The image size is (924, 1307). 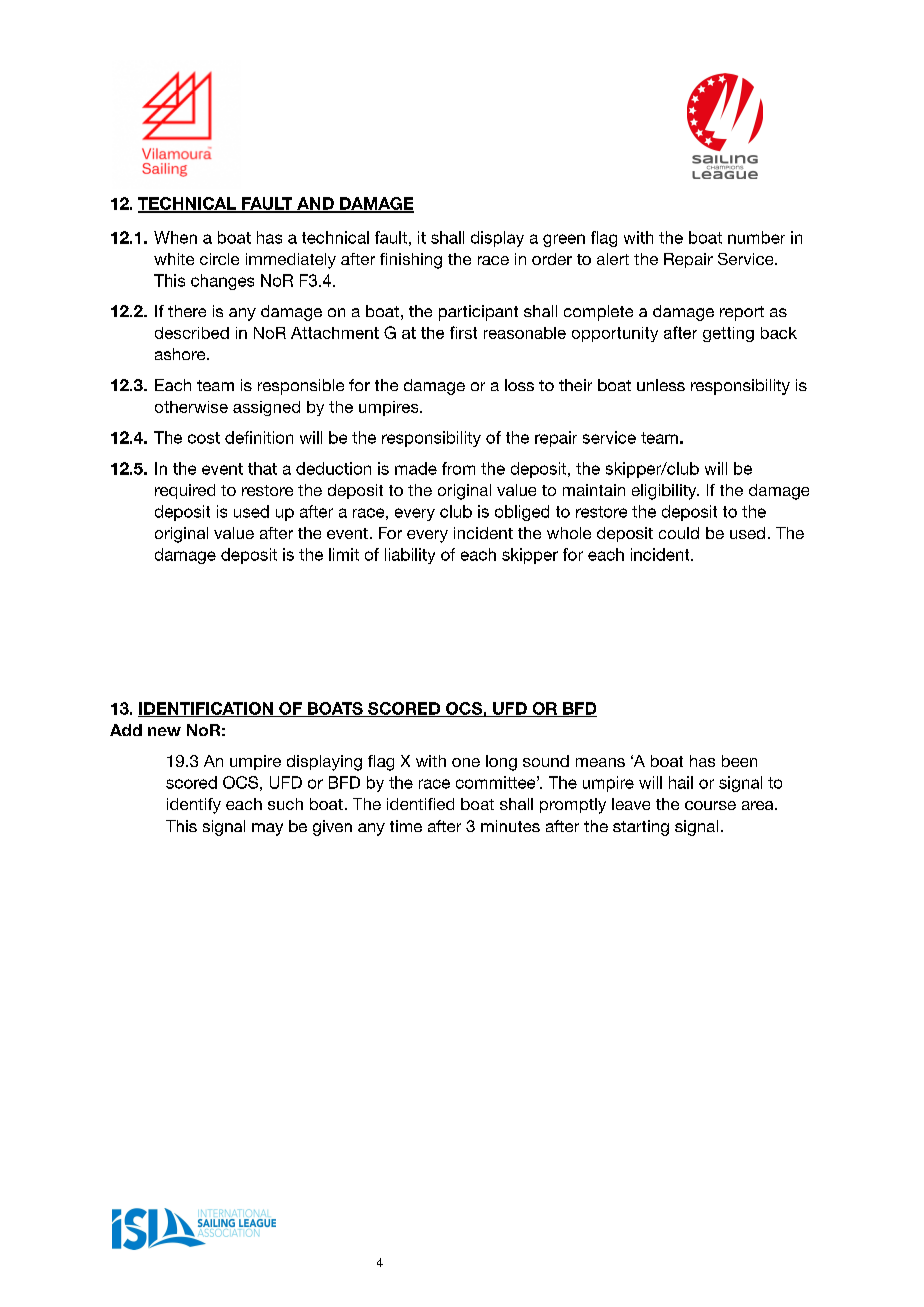 I want to click on identified, so click(x=420, y=804).
